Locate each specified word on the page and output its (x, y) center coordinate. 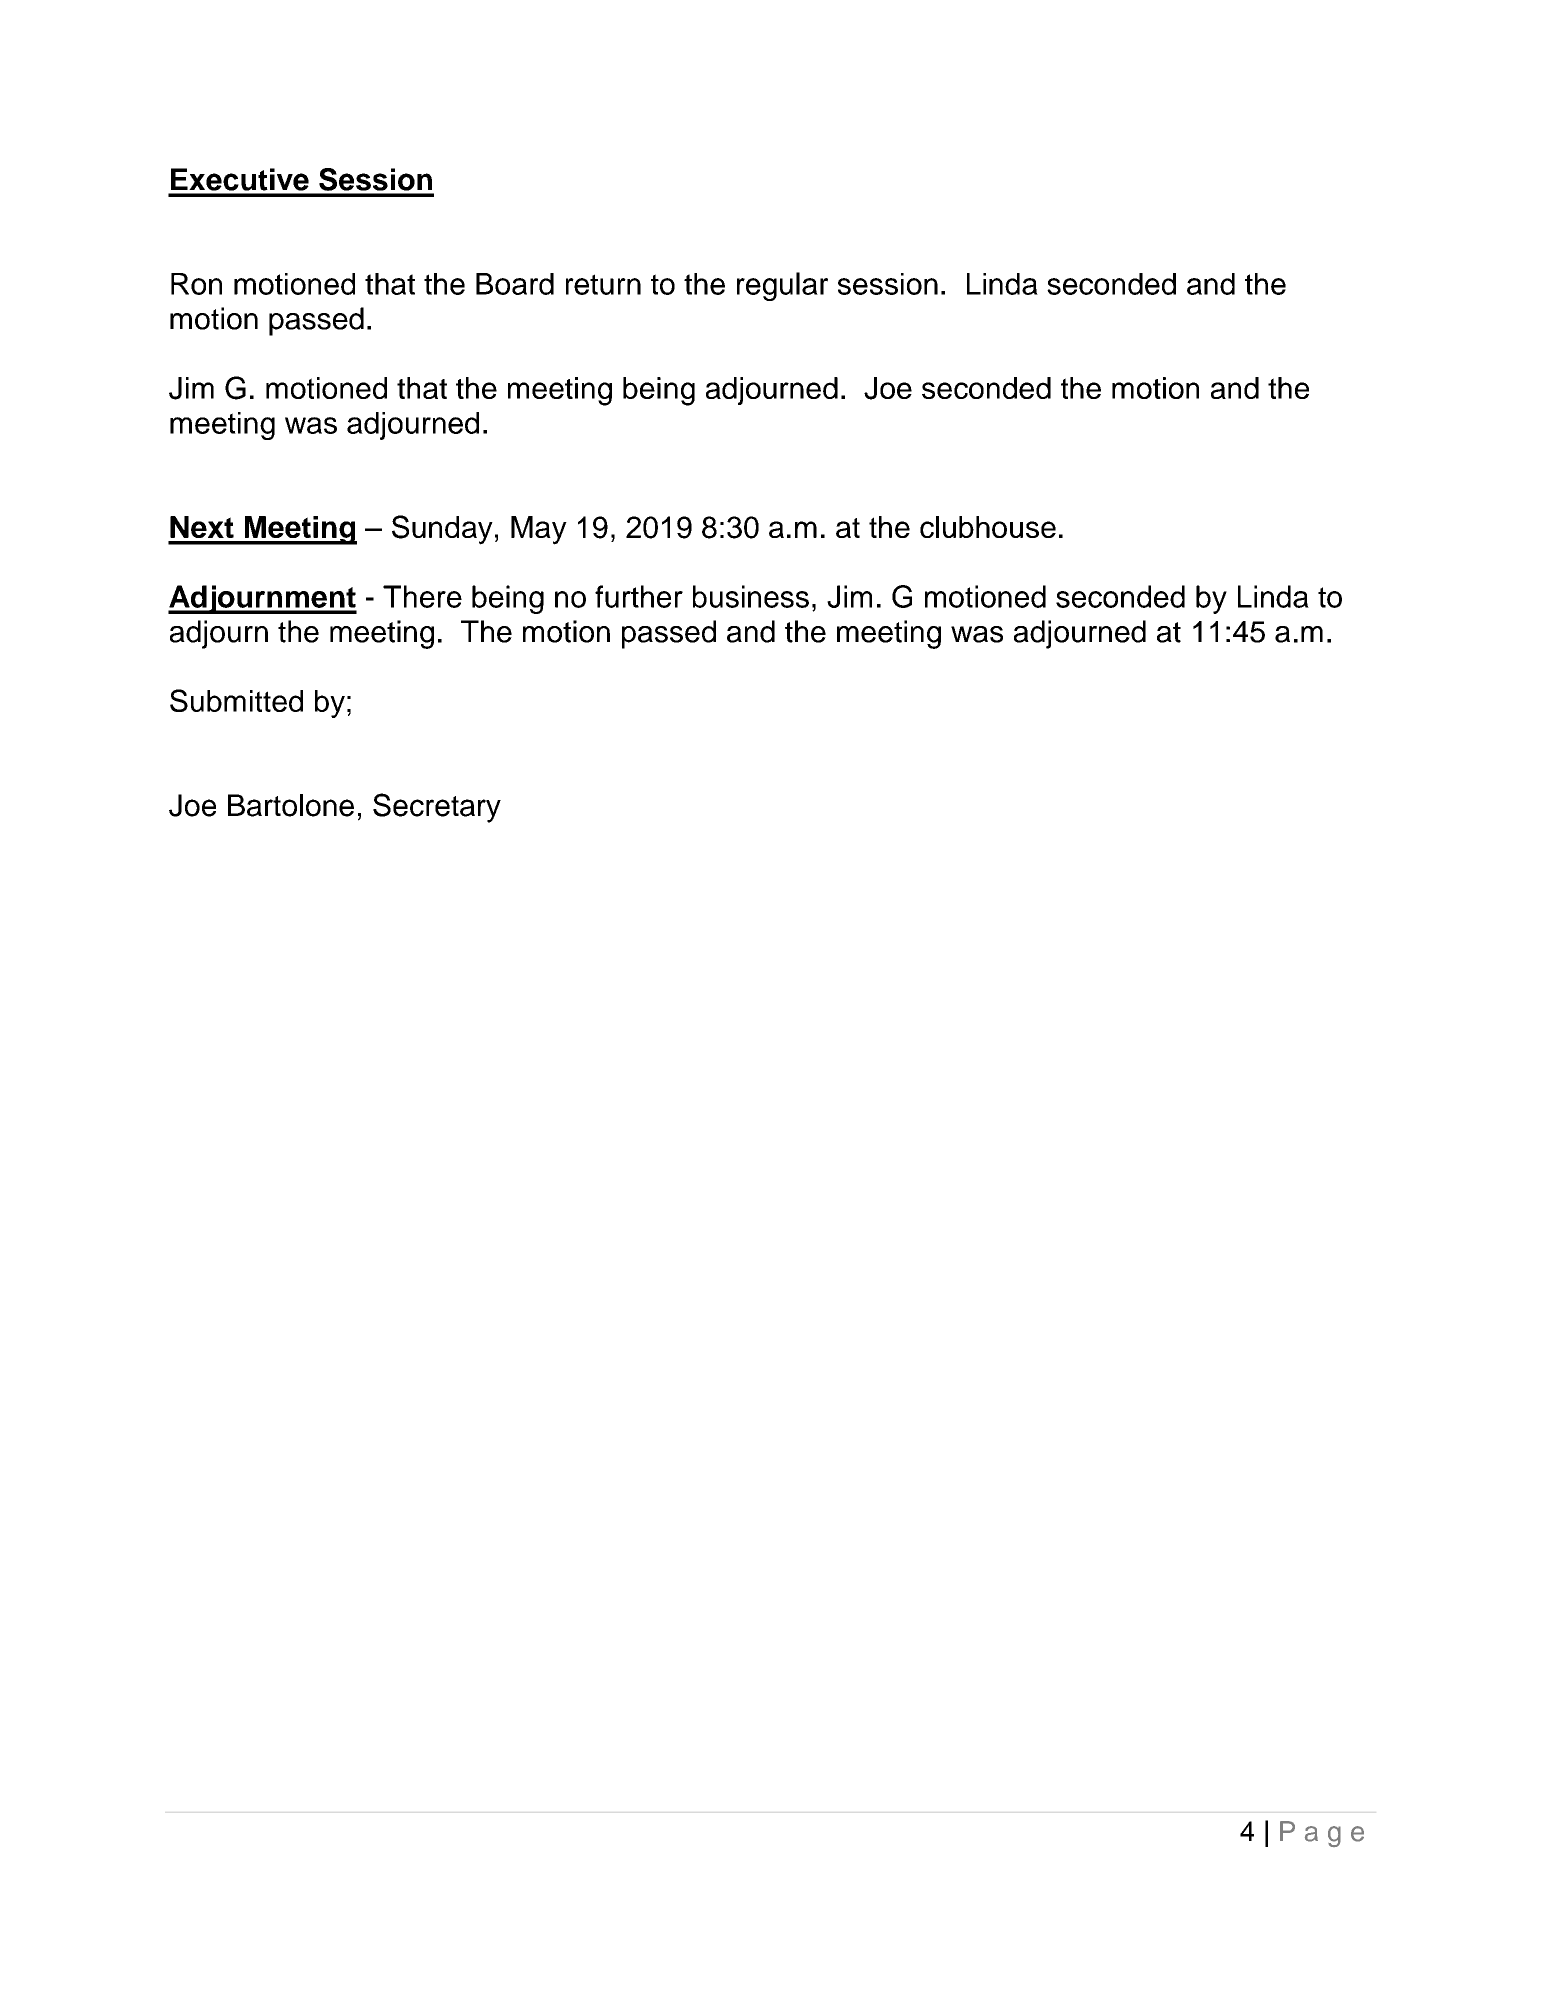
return (603, 284)
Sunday (442, 530)
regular (782, 286)
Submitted (236, 700)
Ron (196, 284)
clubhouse (988, 527)
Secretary (437, 808)
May (539, 530)
